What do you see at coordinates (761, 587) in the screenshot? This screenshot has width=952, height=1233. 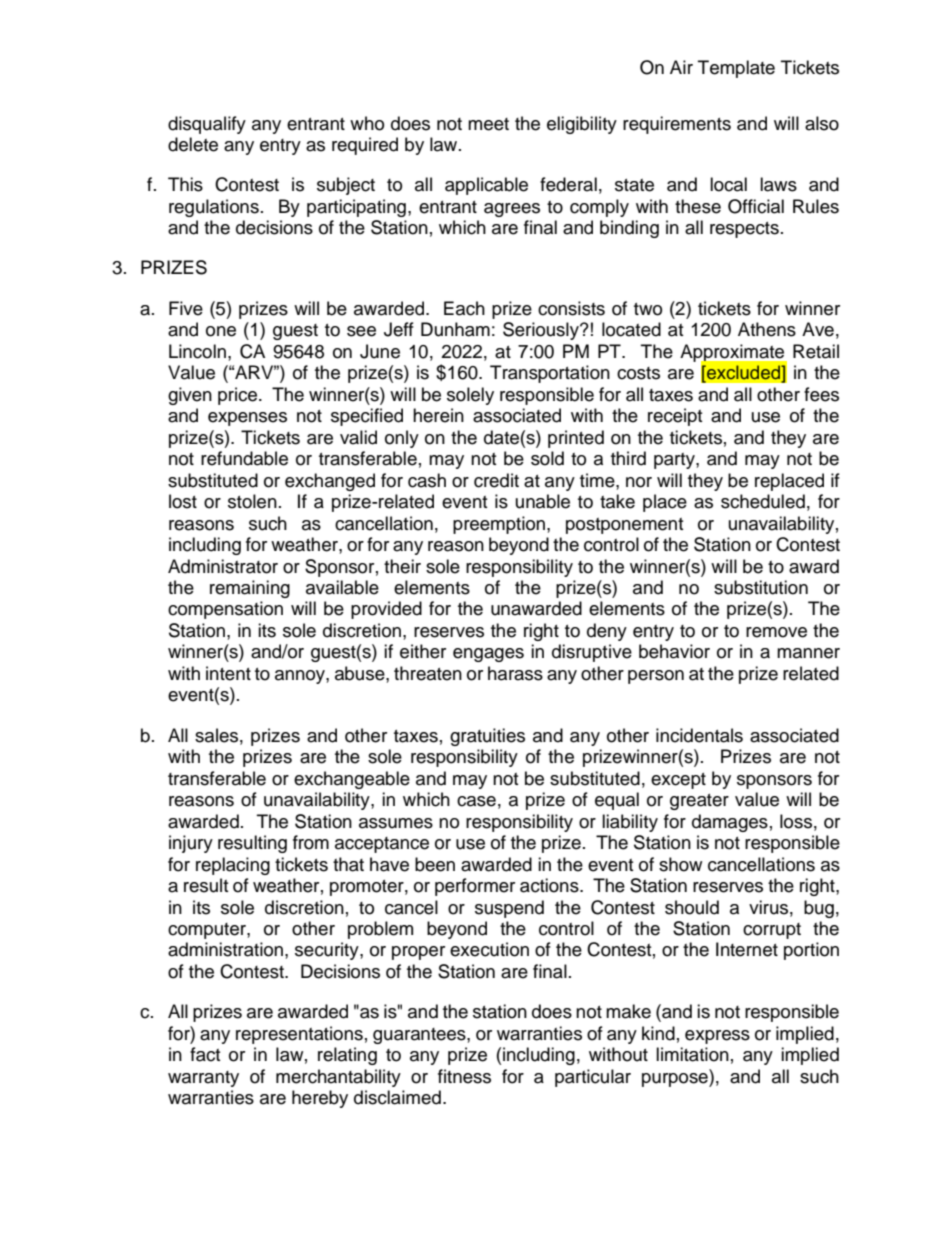 I see `substitution` at bounding box center [761, 587].
